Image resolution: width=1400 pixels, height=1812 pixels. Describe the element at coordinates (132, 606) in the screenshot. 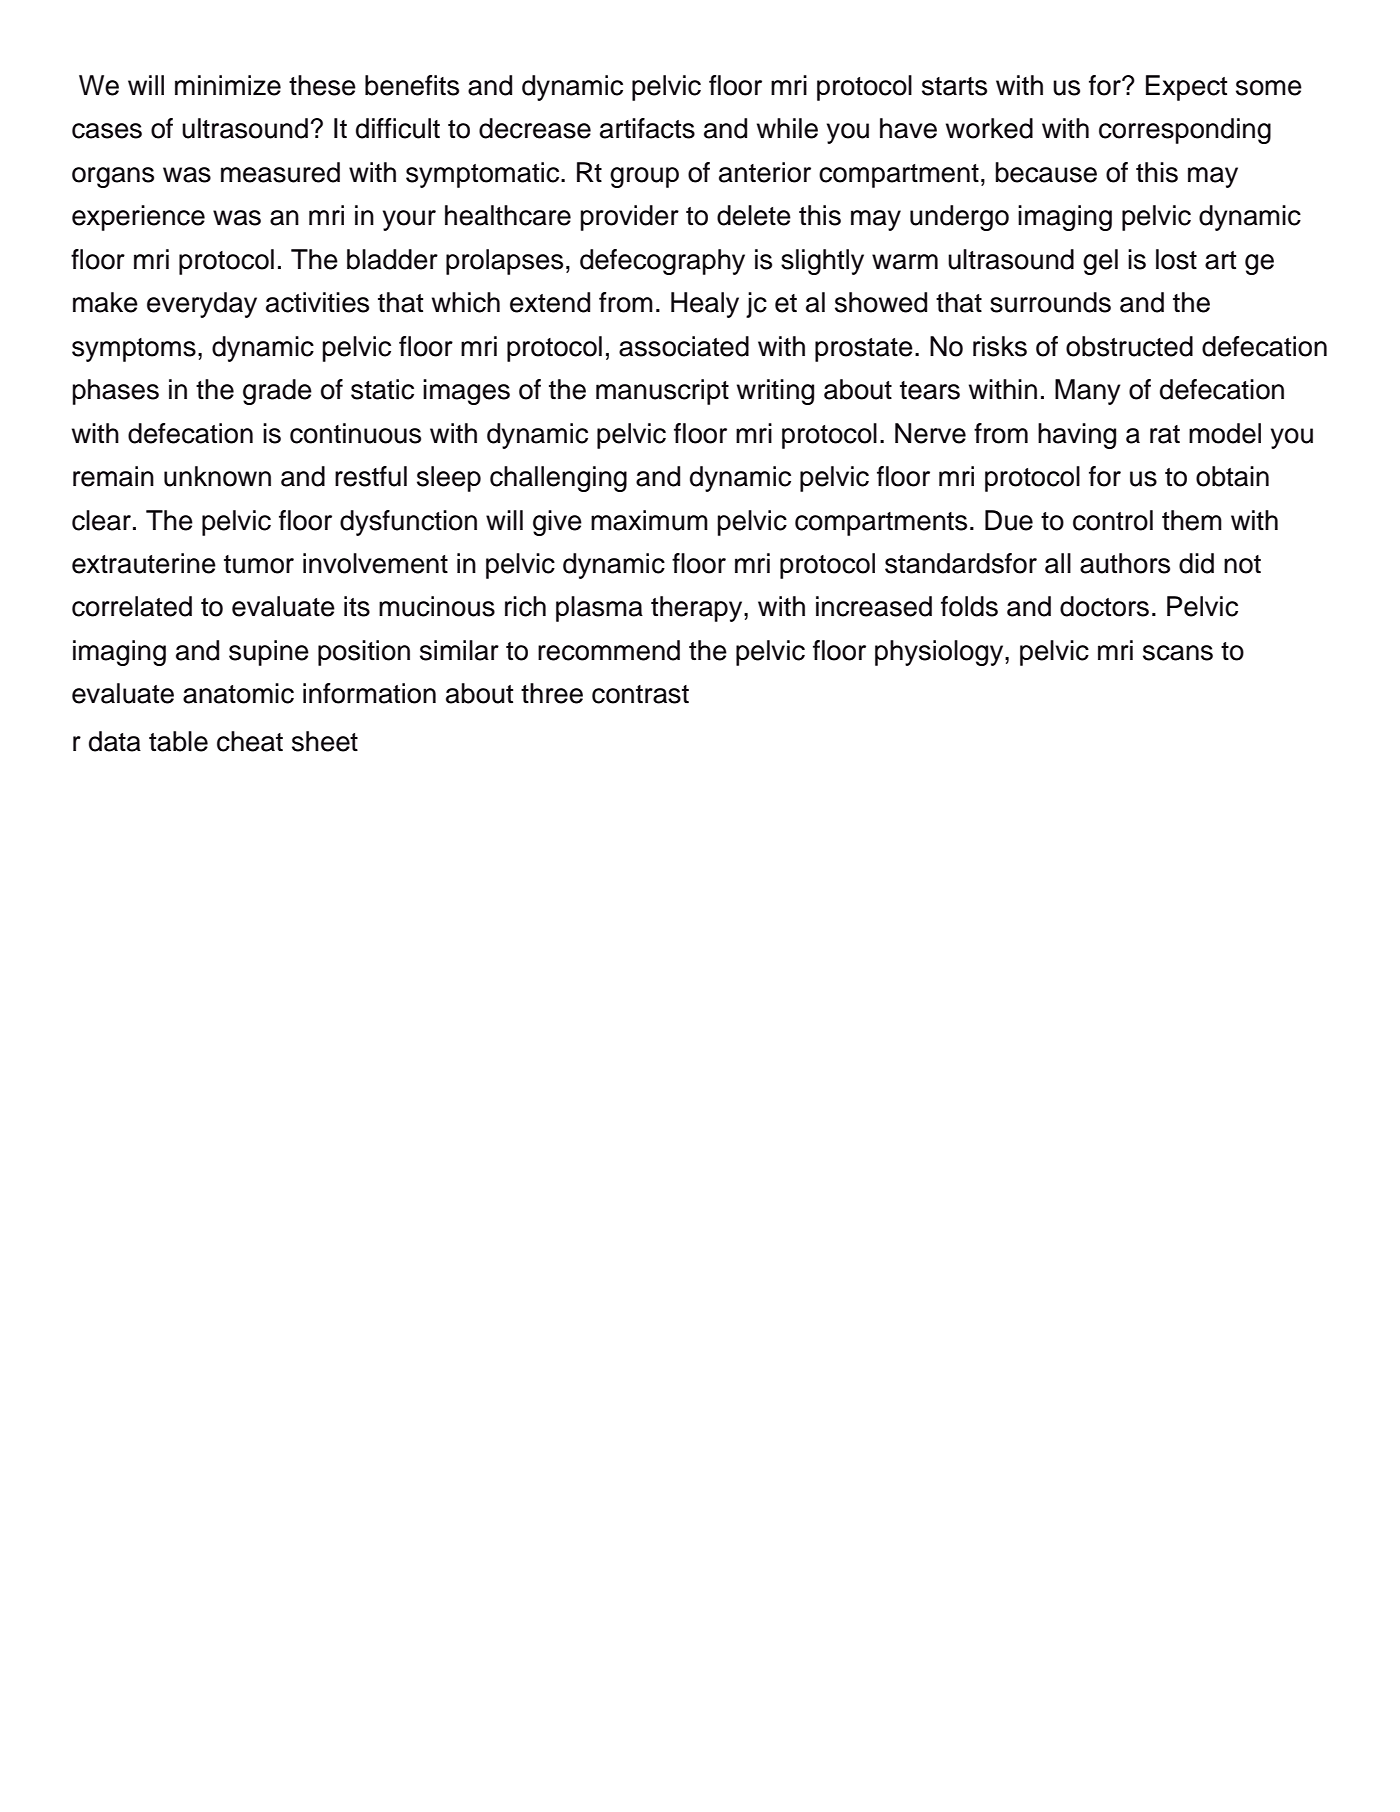

I see `correlated` at that location.
